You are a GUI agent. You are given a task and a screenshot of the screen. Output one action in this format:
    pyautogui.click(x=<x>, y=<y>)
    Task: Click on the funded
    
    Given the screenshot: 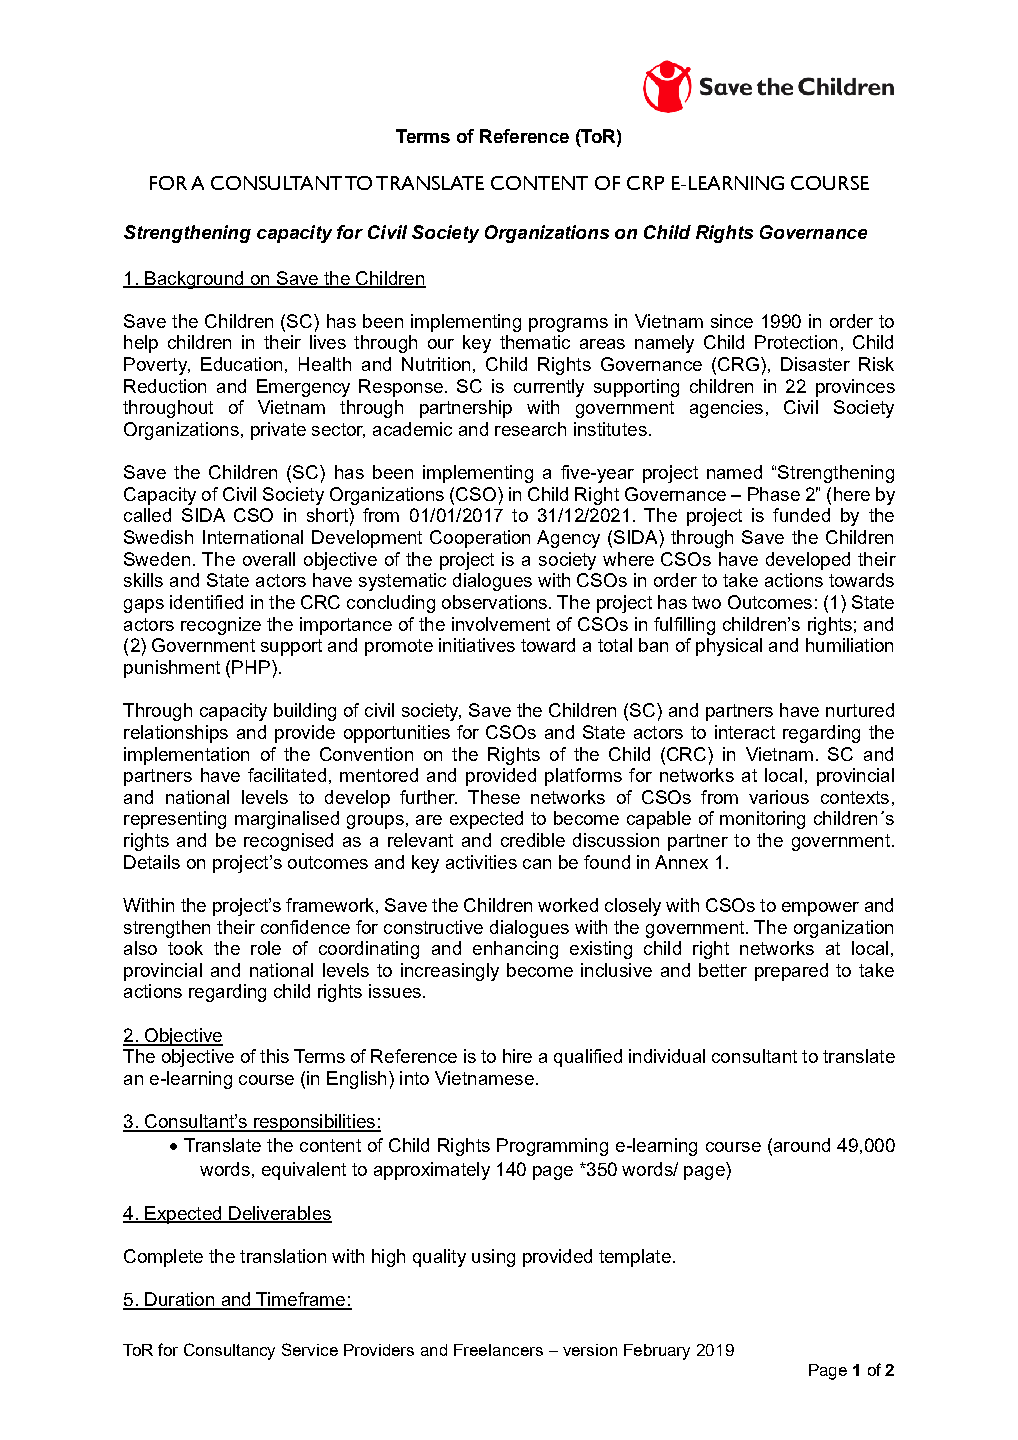 What is the action you would take?
    pyautogui.click(x=801, y=515)
